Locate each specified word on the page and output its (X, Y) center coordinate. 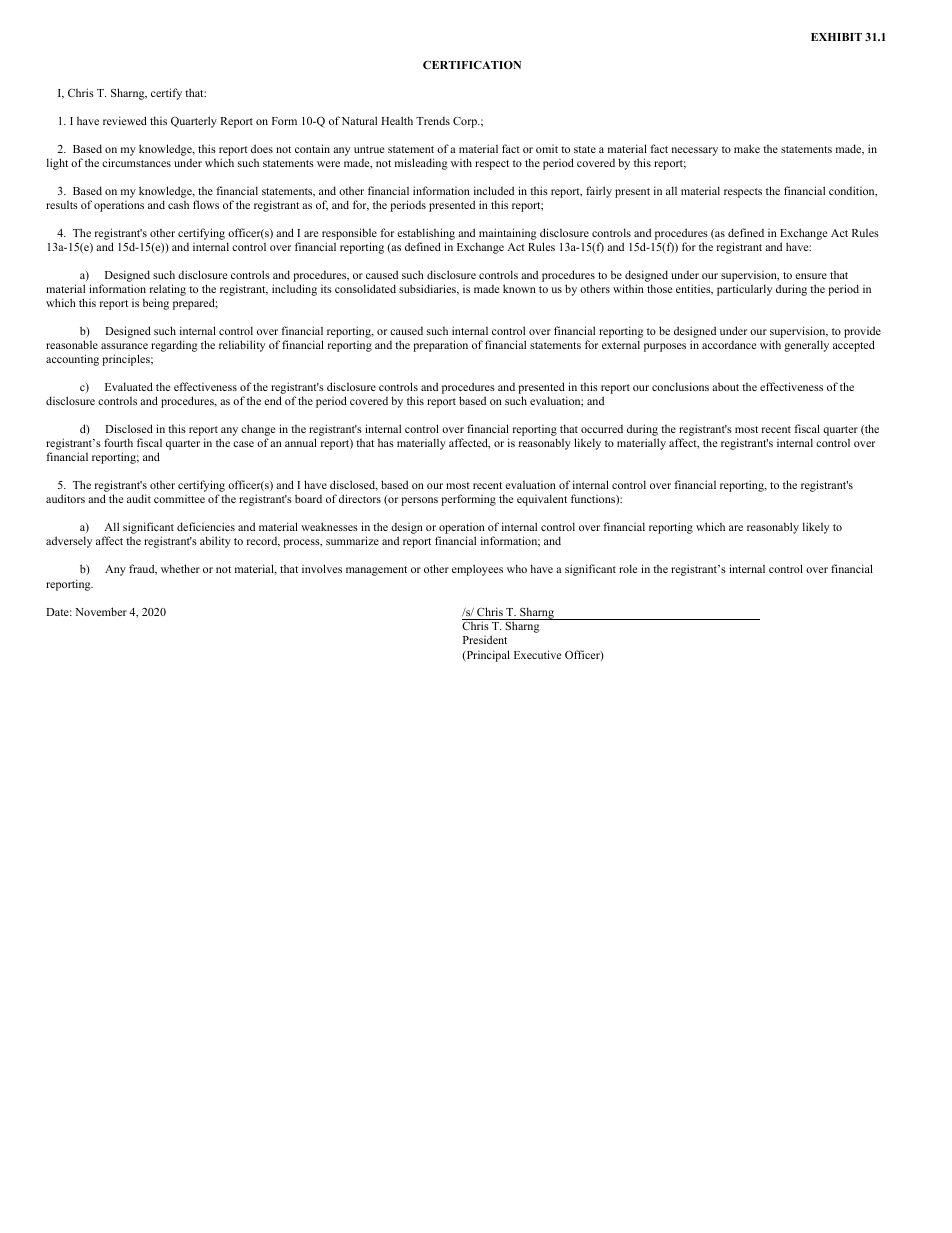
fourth (118, 442)
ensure (811, 276)
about (725, 386)
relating (168, 291)
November (101, 611)
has (386, 443)
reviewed (125, 120)
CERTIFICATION (472, 65)
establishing (426, 235)
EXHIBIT (836, 37)
